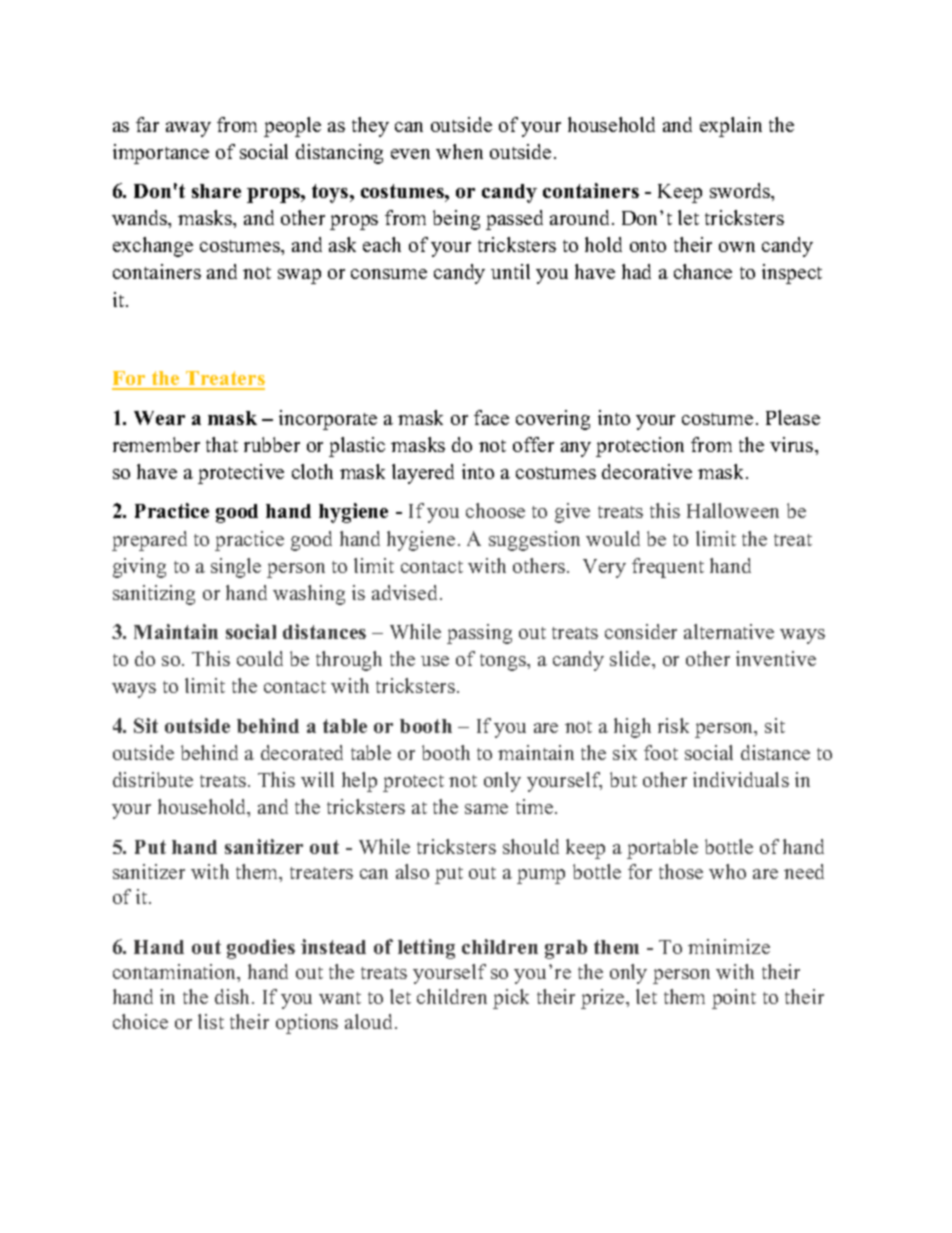  I want to click on that, so click(222, 444).
